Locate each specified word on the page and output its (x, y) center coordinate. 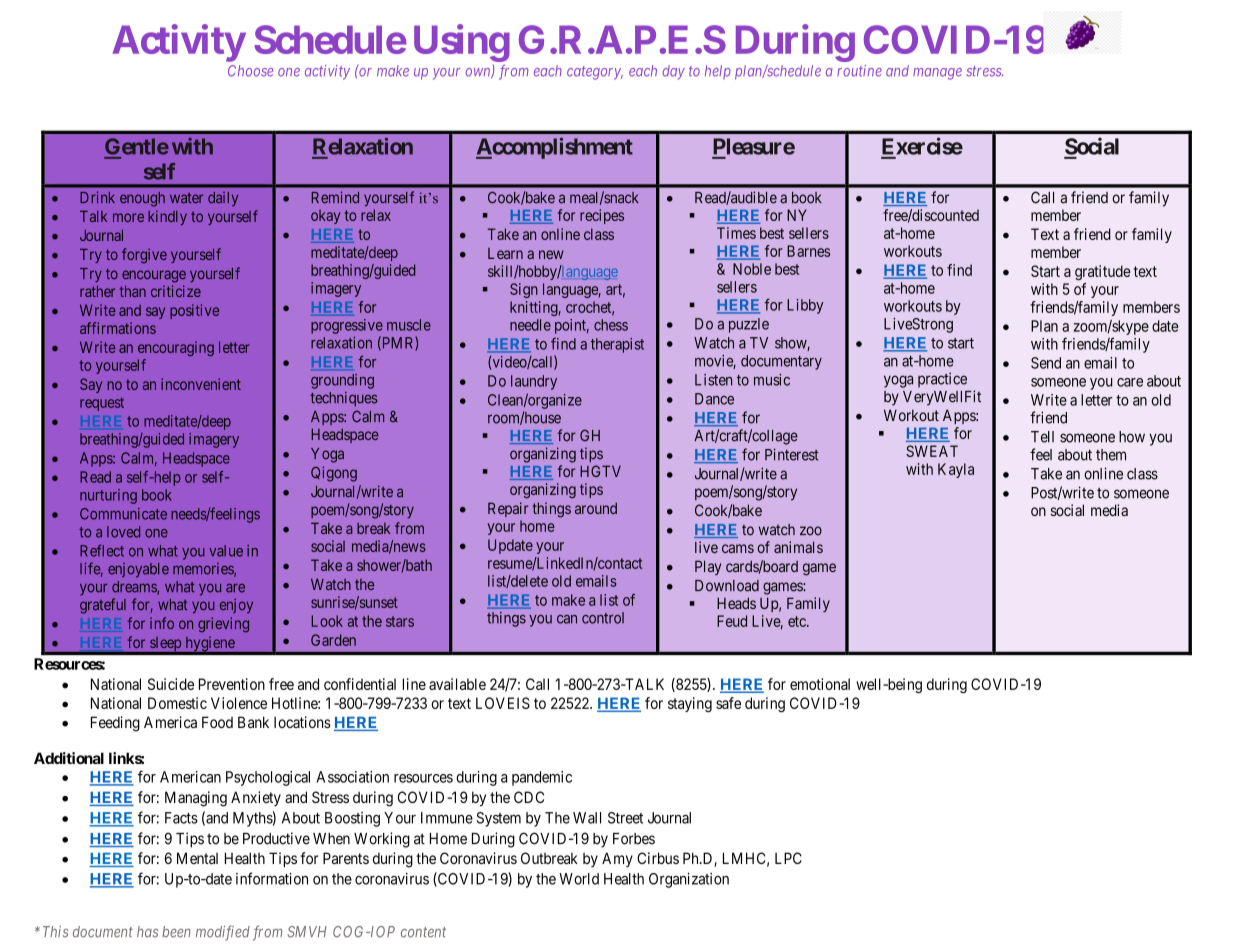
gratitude (1103, 272)
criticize (176, 291)
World (579, 879)
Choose (250, 71)
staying (690, 704)
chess (611, 325)
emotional (820, 684)
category (595, 73)
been (176, 932)
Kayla (956, 470)
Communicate (123, 514)
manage (937, 74)
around (596, 508)
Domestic (177, 703)
